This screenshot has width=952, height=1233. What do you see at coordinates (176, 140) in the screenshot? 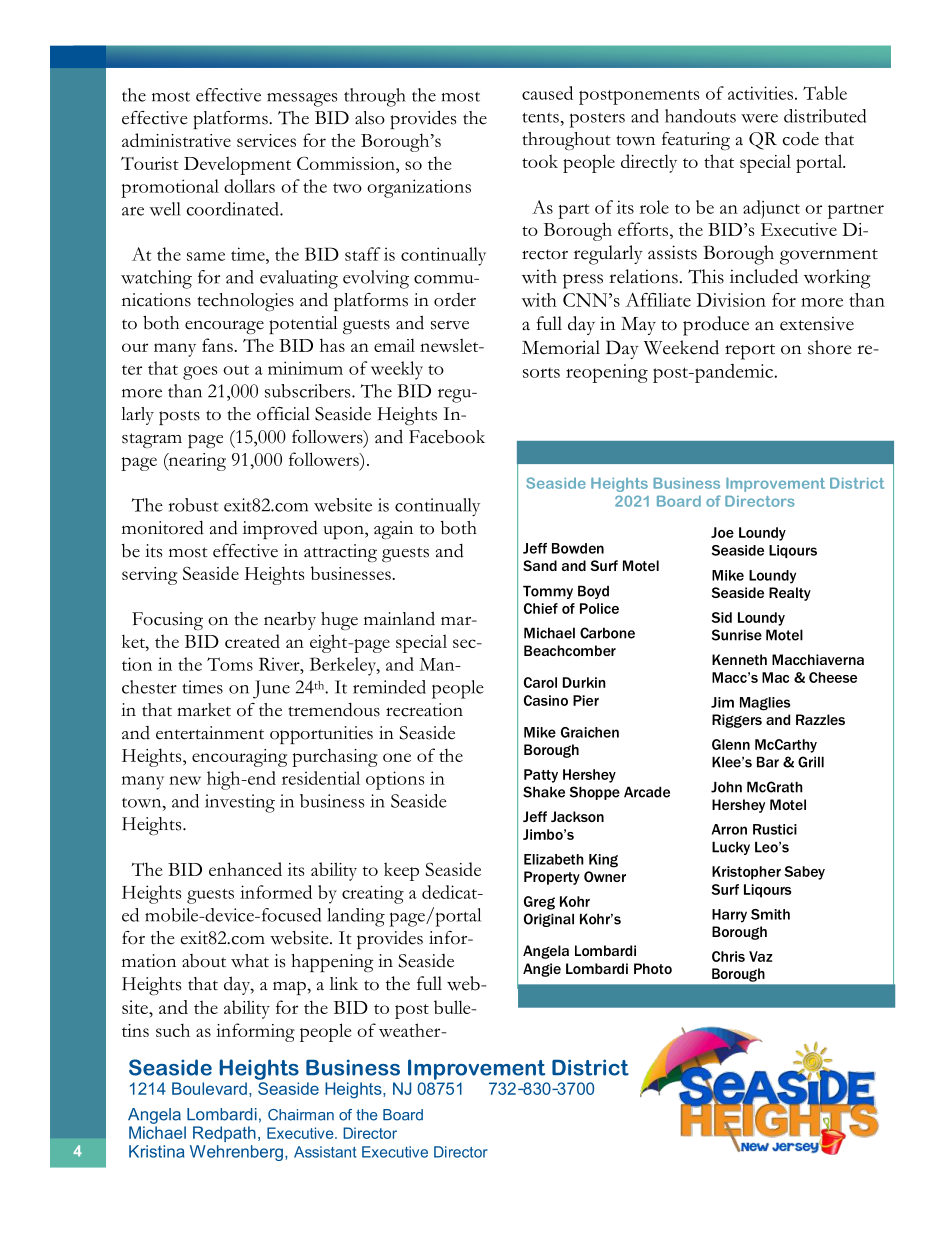
I see `administrative` at bounding box center [176, 140].
